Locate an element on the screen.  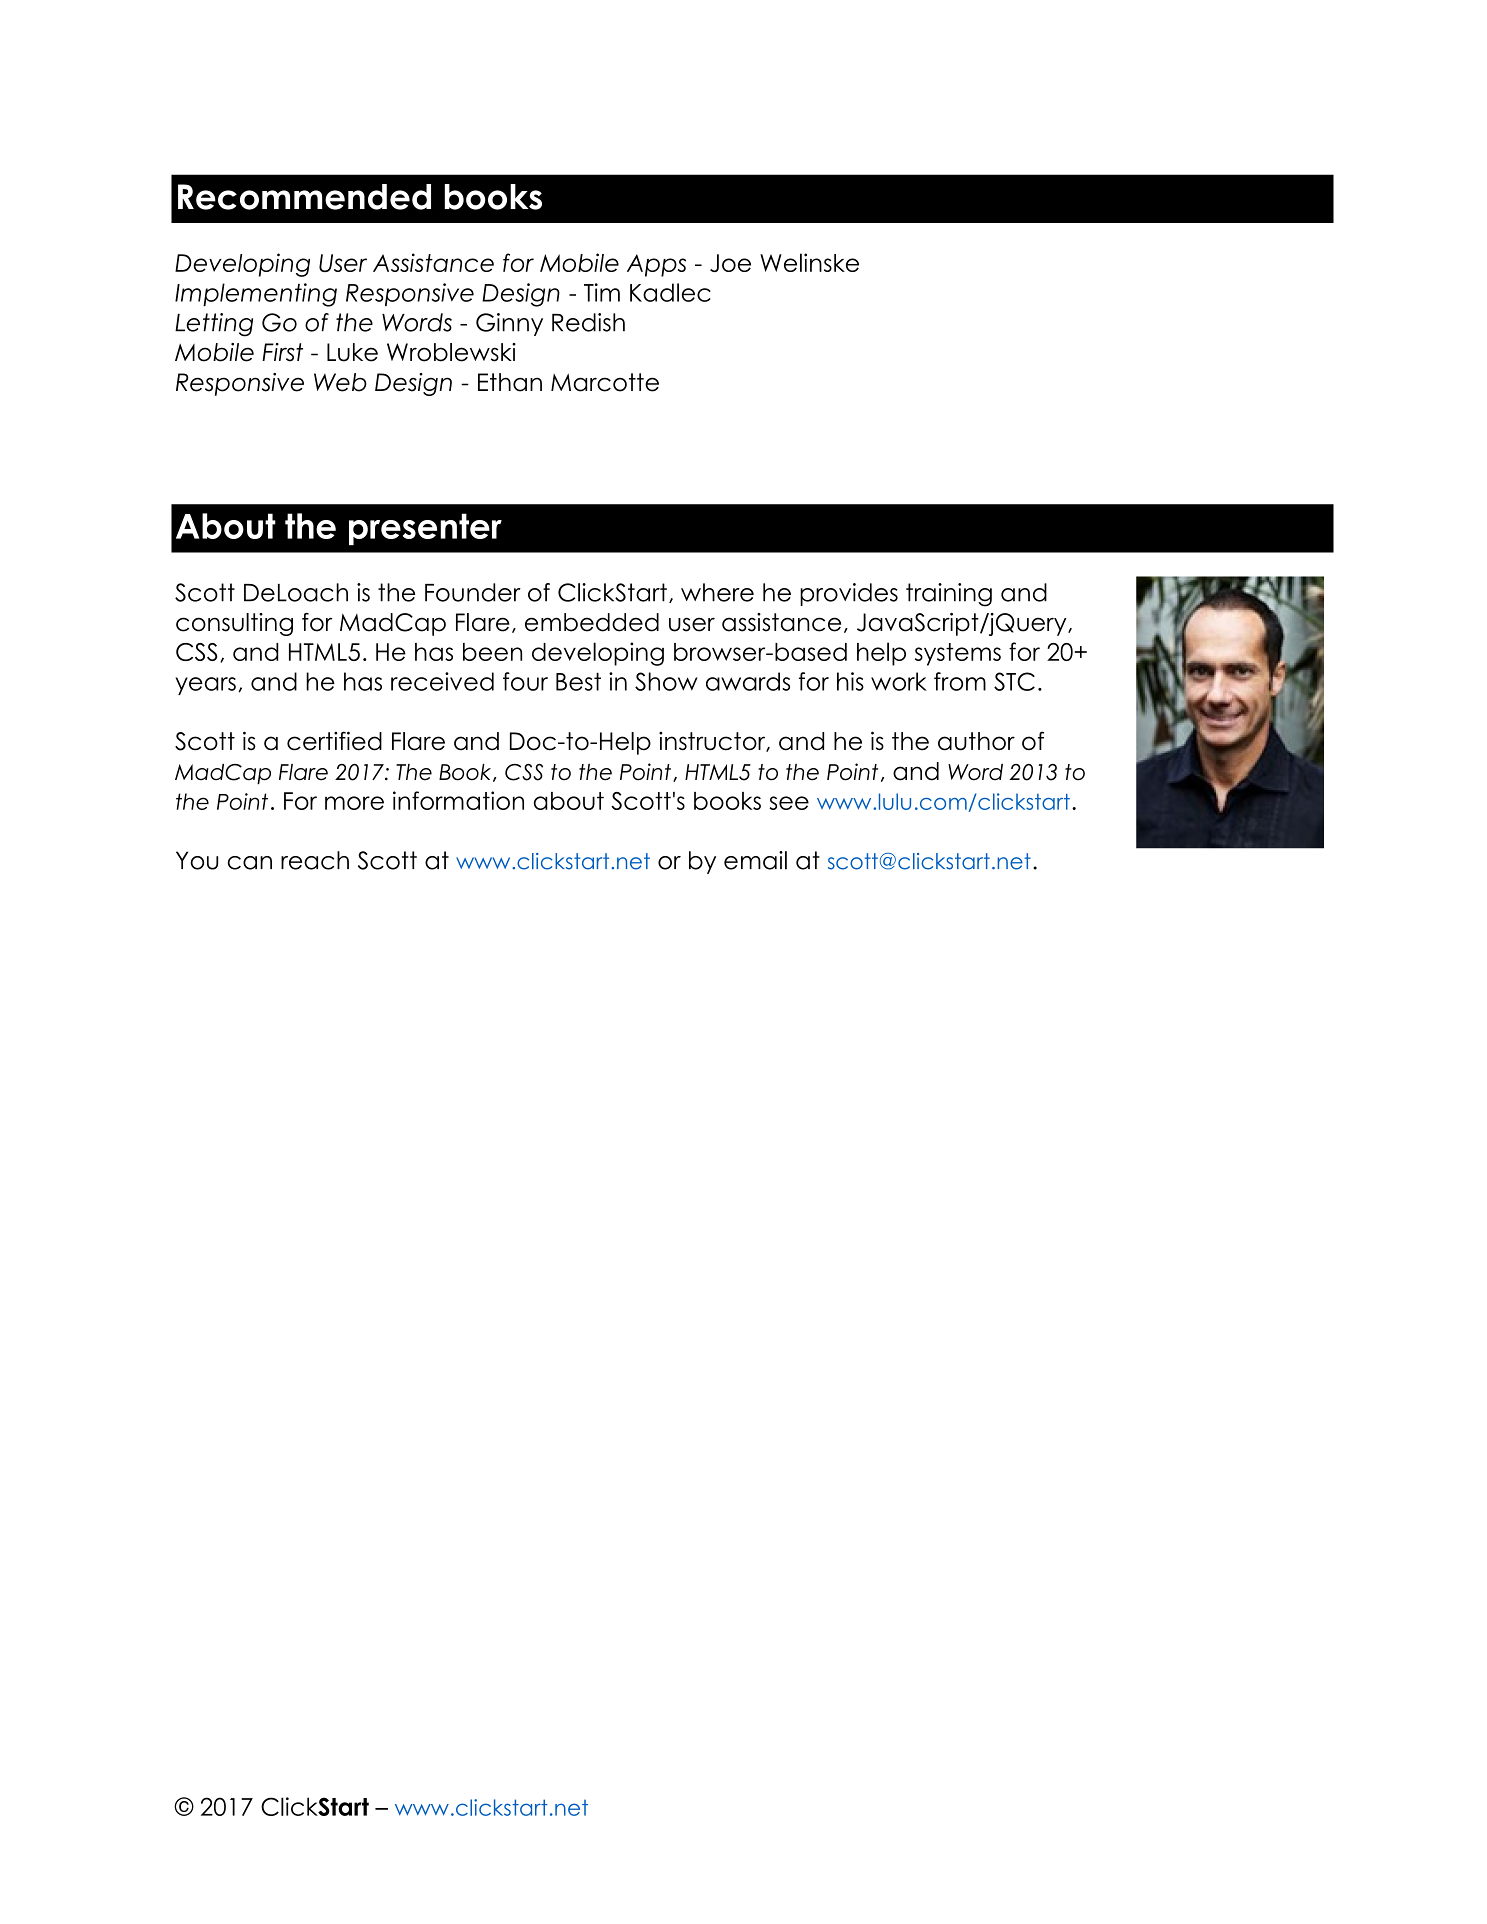
Joe is located at coordinates (730, 263).
